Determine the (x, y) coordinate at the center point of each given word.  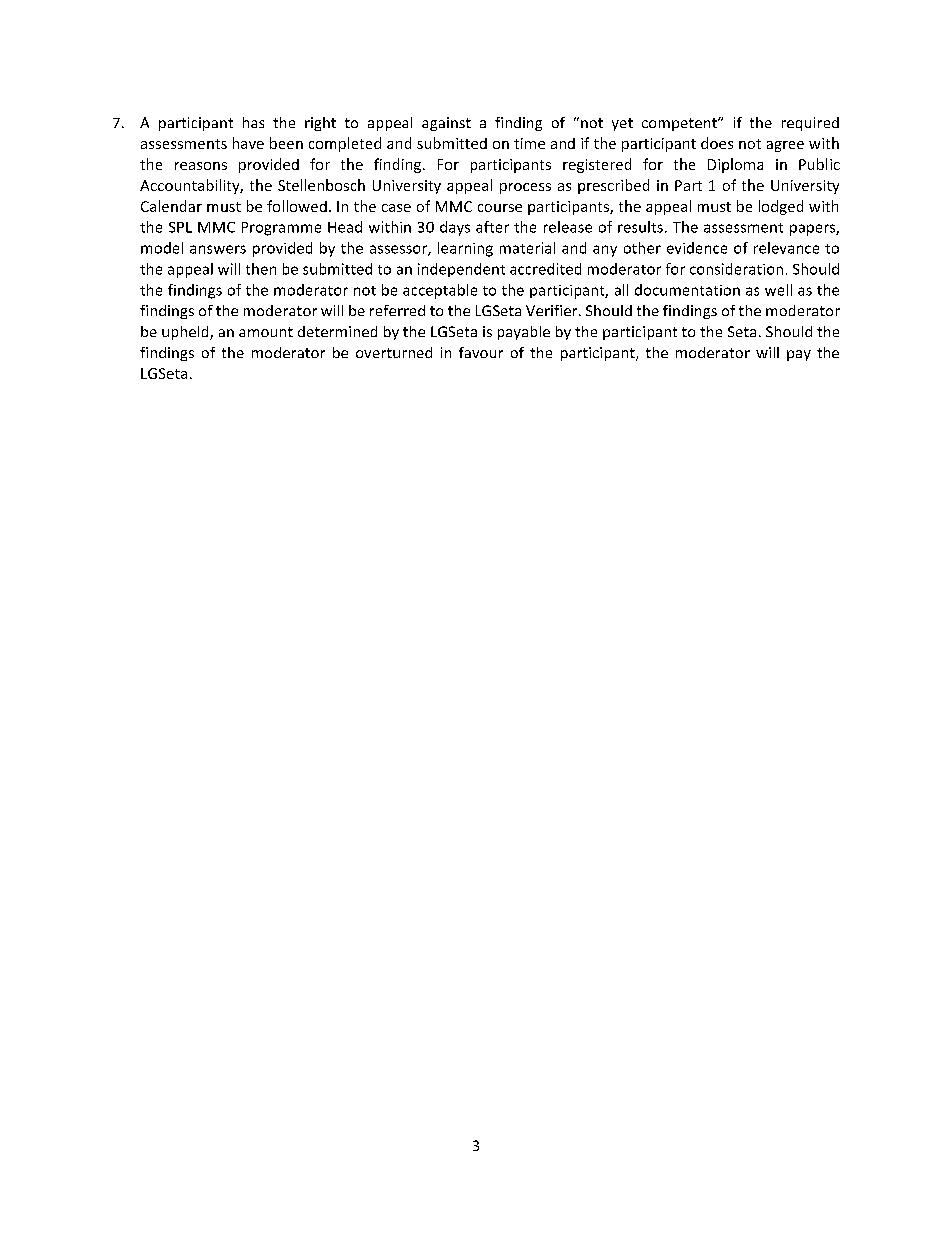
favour (481, 352)
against (446, 124)
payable (524, 333)
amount (266, 332)
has (253, 122)
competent (680, 124)
